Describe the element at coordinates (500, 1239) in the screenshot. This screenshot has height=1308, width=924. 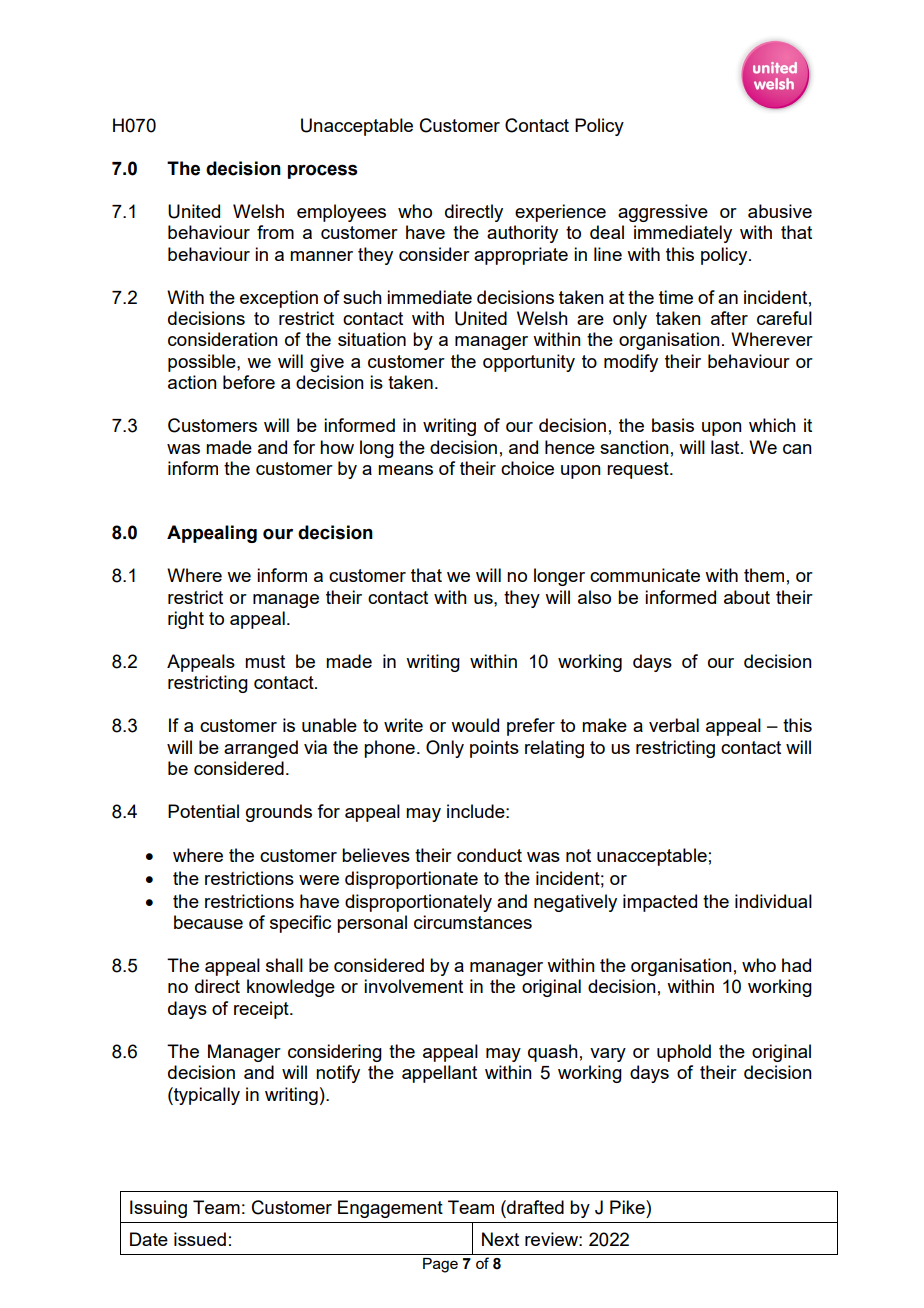
I see `Next` at that location.
